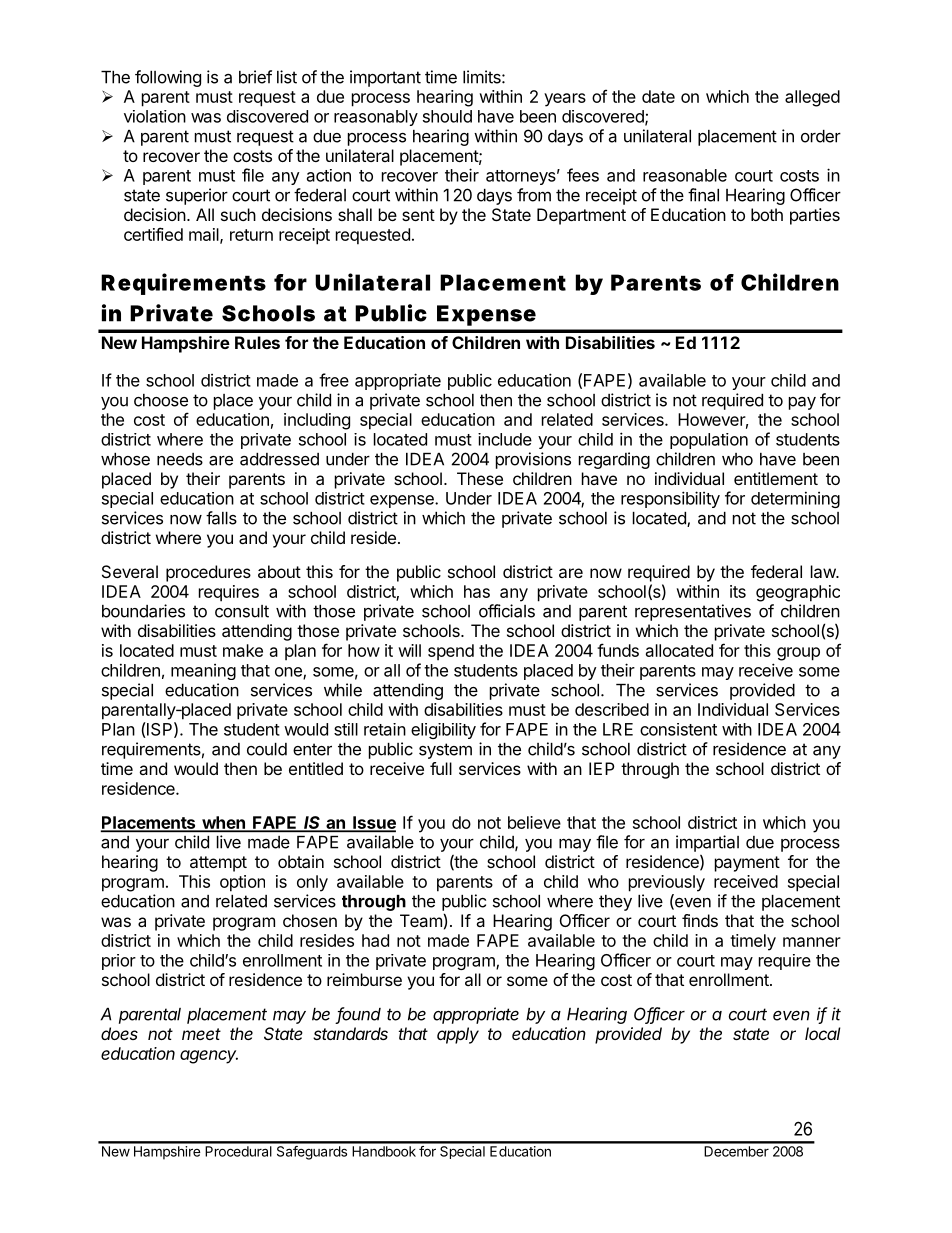 This screenshot has width=952, height=1233. What do you see at coordinates (709, 441) in the screenshot?
I see `population` at bounding box center [709, 441].
